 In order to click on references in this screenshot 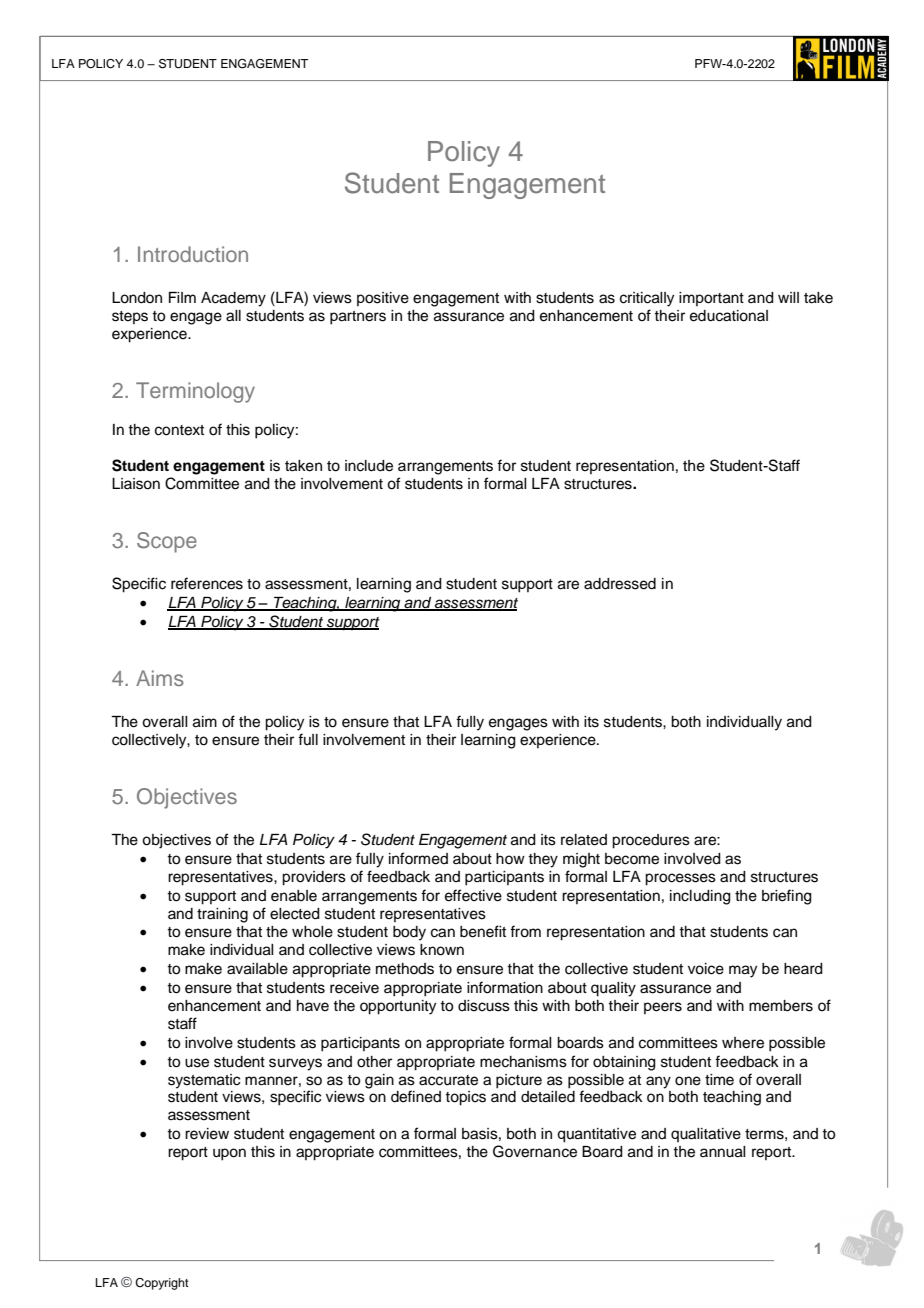, I will do `click(207, 583)`.
